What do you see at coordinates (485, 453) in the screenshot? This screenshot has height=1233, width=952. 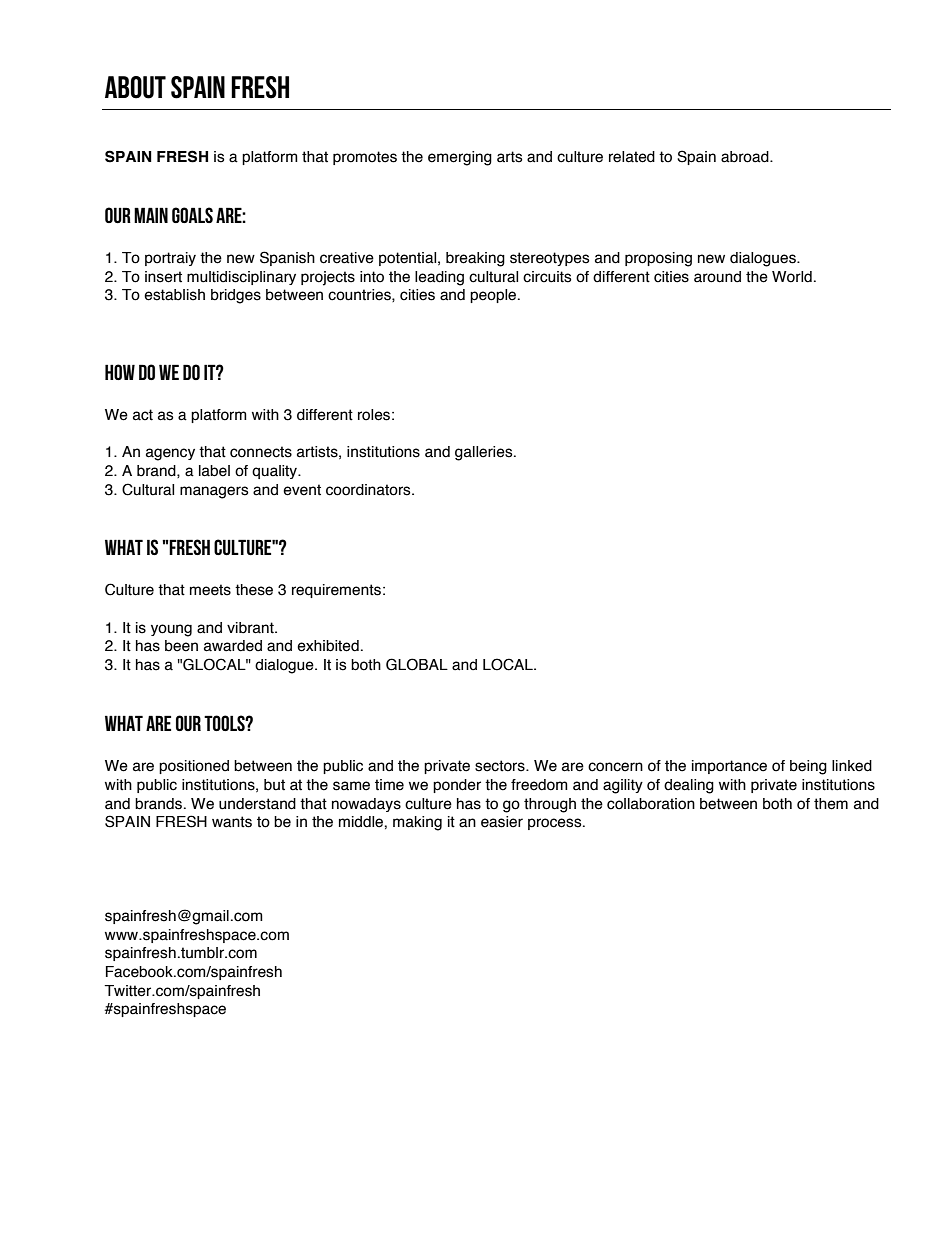 I see `galleries` at bounding box center [485, 453].
